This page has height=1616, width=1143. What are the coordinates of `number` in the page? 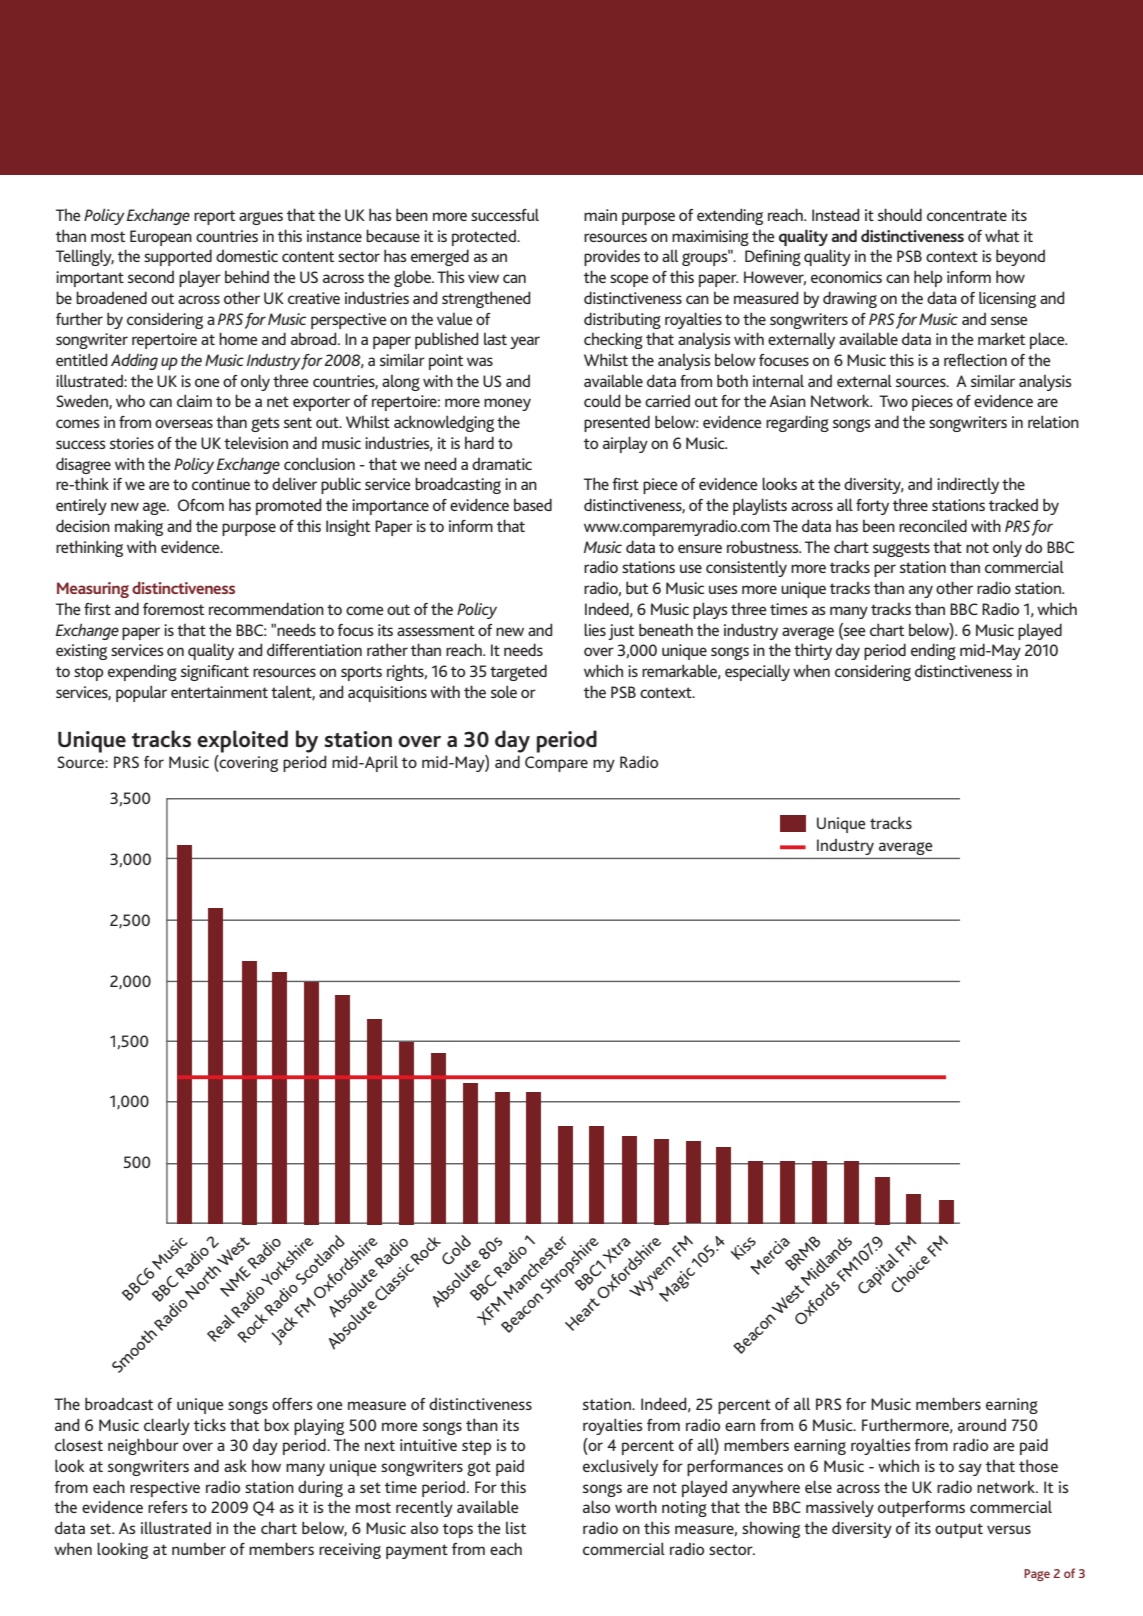 It's located at (199, 1549).
